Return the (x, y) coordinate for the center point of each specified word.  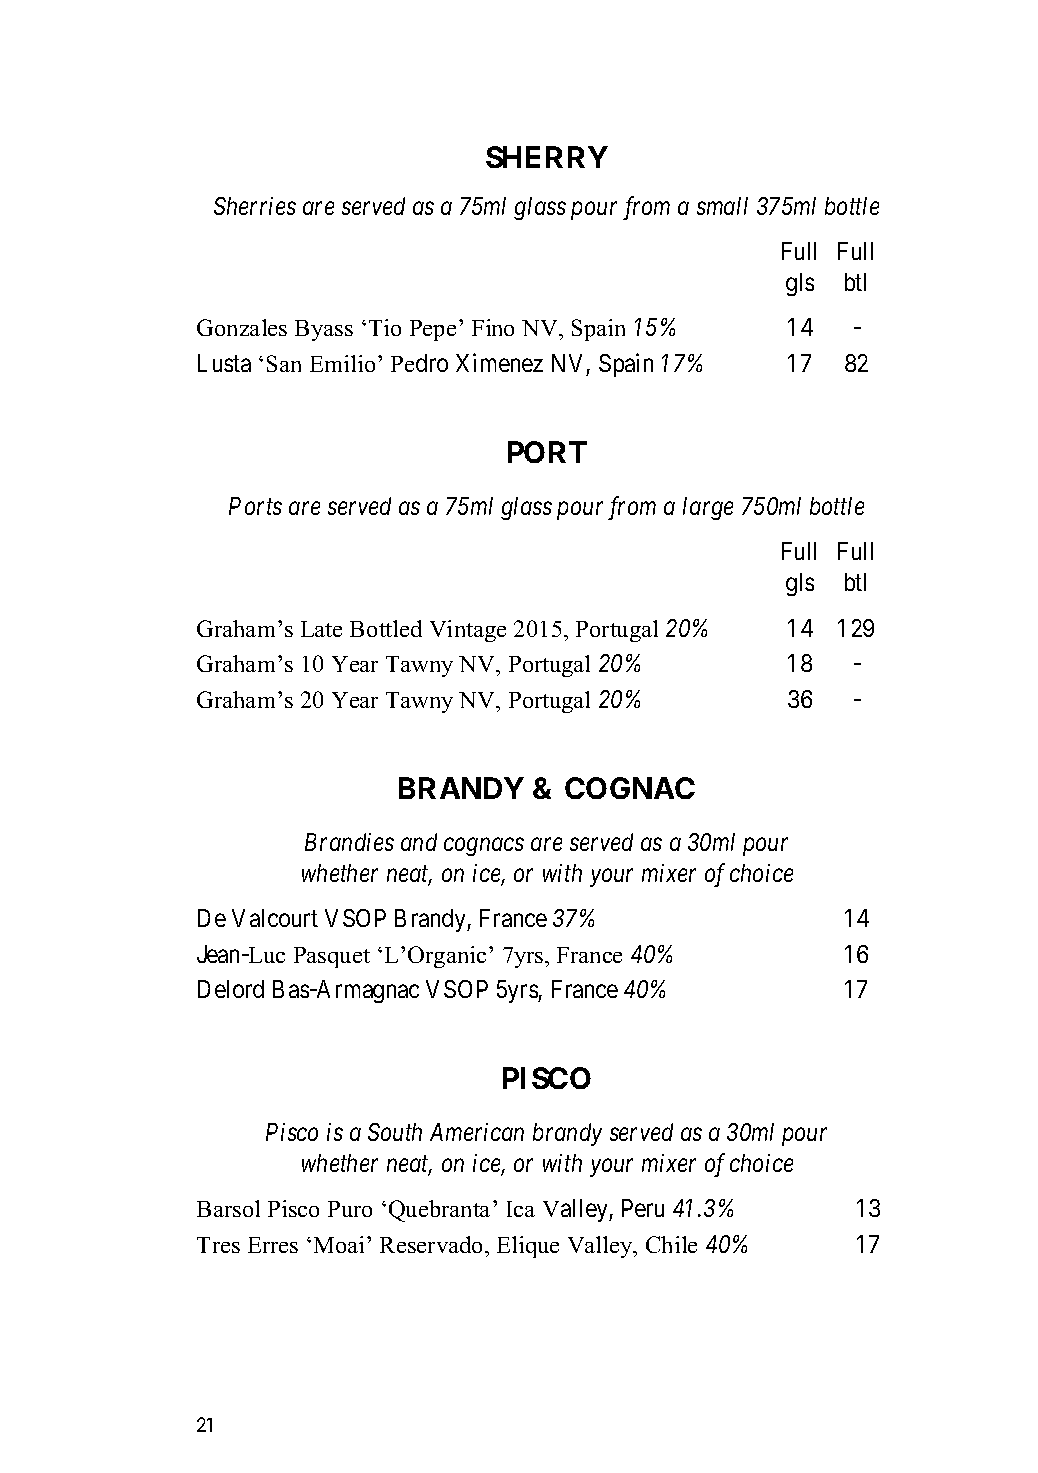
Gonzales (242, 327)
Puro (350, 1209)
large (708, 508)
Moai (339, 1244)
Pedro (419, 363)
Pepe (433, 330)
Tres (218, 1245)
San (284, 363)
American (477, 1132)
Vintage (468, 631)
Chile (671, 1244)
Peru (643, 1208)
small (722, 206)
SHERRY (547, 157)
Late (321, 629)
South (395, 1132)
